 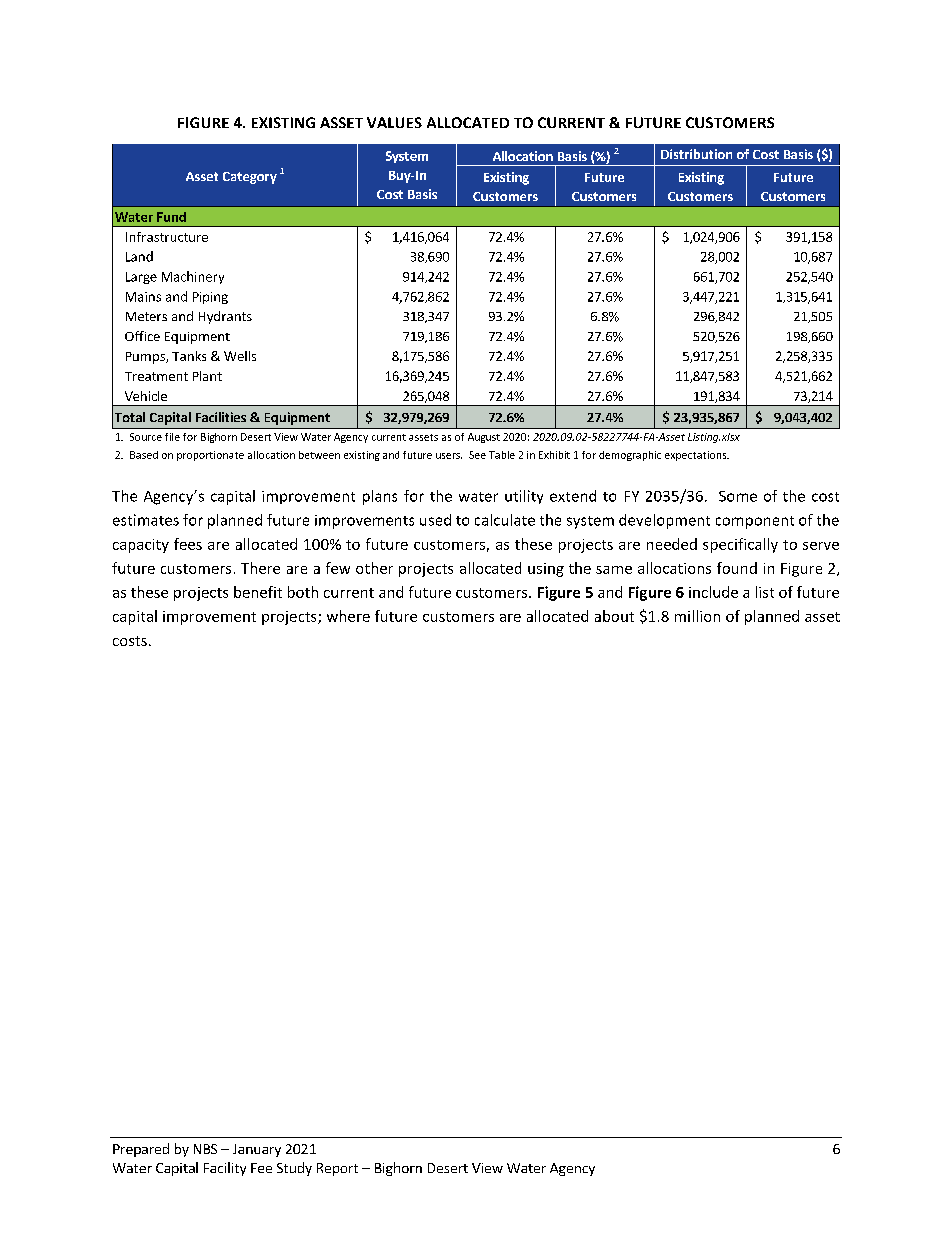 What do you see at coordinates (394, 122) in the screenshot?
I see `VALUES` at bounding box center [394, 122].
